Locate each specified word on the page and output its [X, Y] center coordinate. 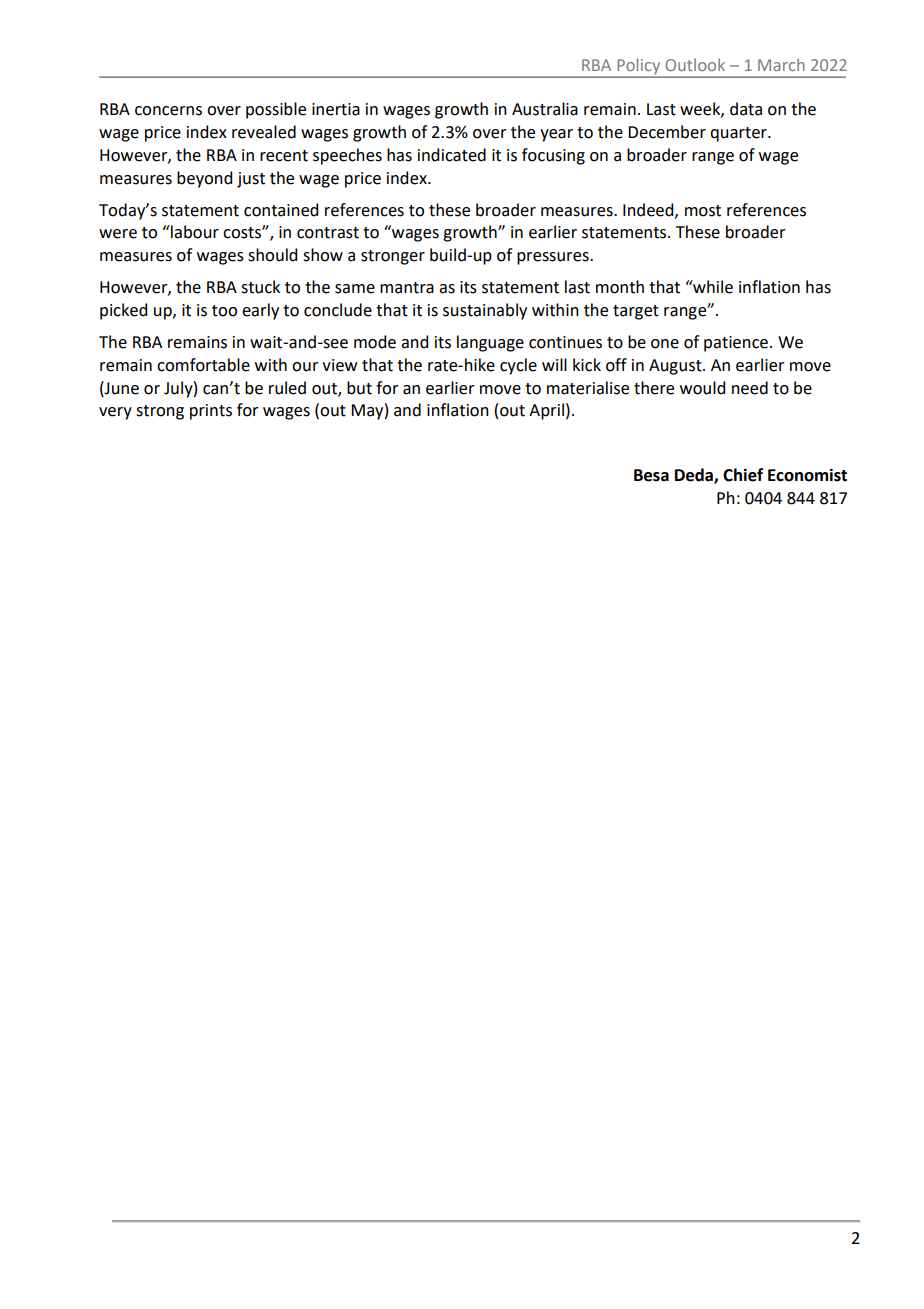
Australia [545, 109]
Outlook [695, 64]
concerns [168, 111]
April [546, 411]
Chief [743, 475]
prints [211, 412]
